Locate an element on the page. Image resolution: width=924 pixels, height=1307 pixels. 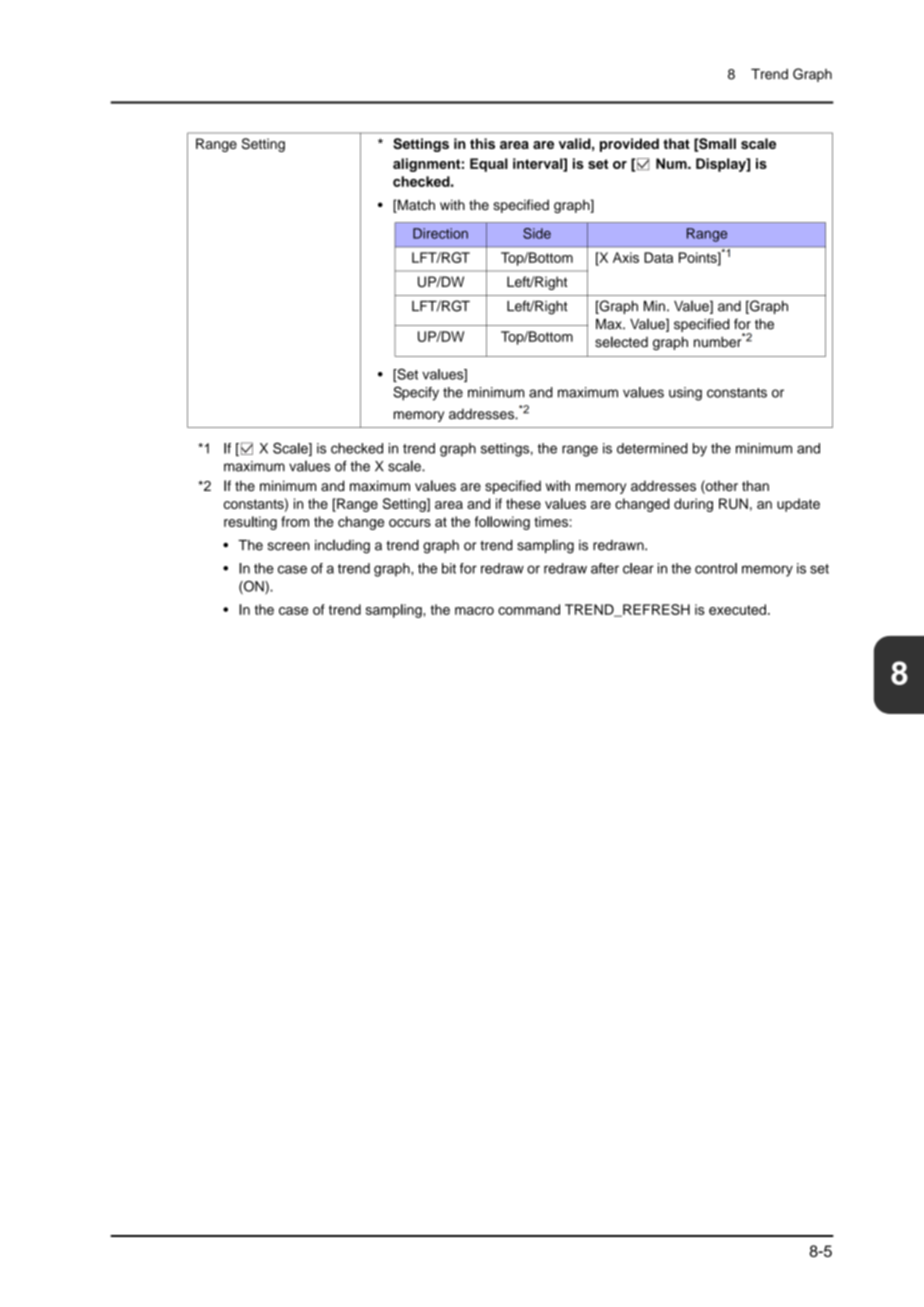
including is located at coordinates (342, 547).
